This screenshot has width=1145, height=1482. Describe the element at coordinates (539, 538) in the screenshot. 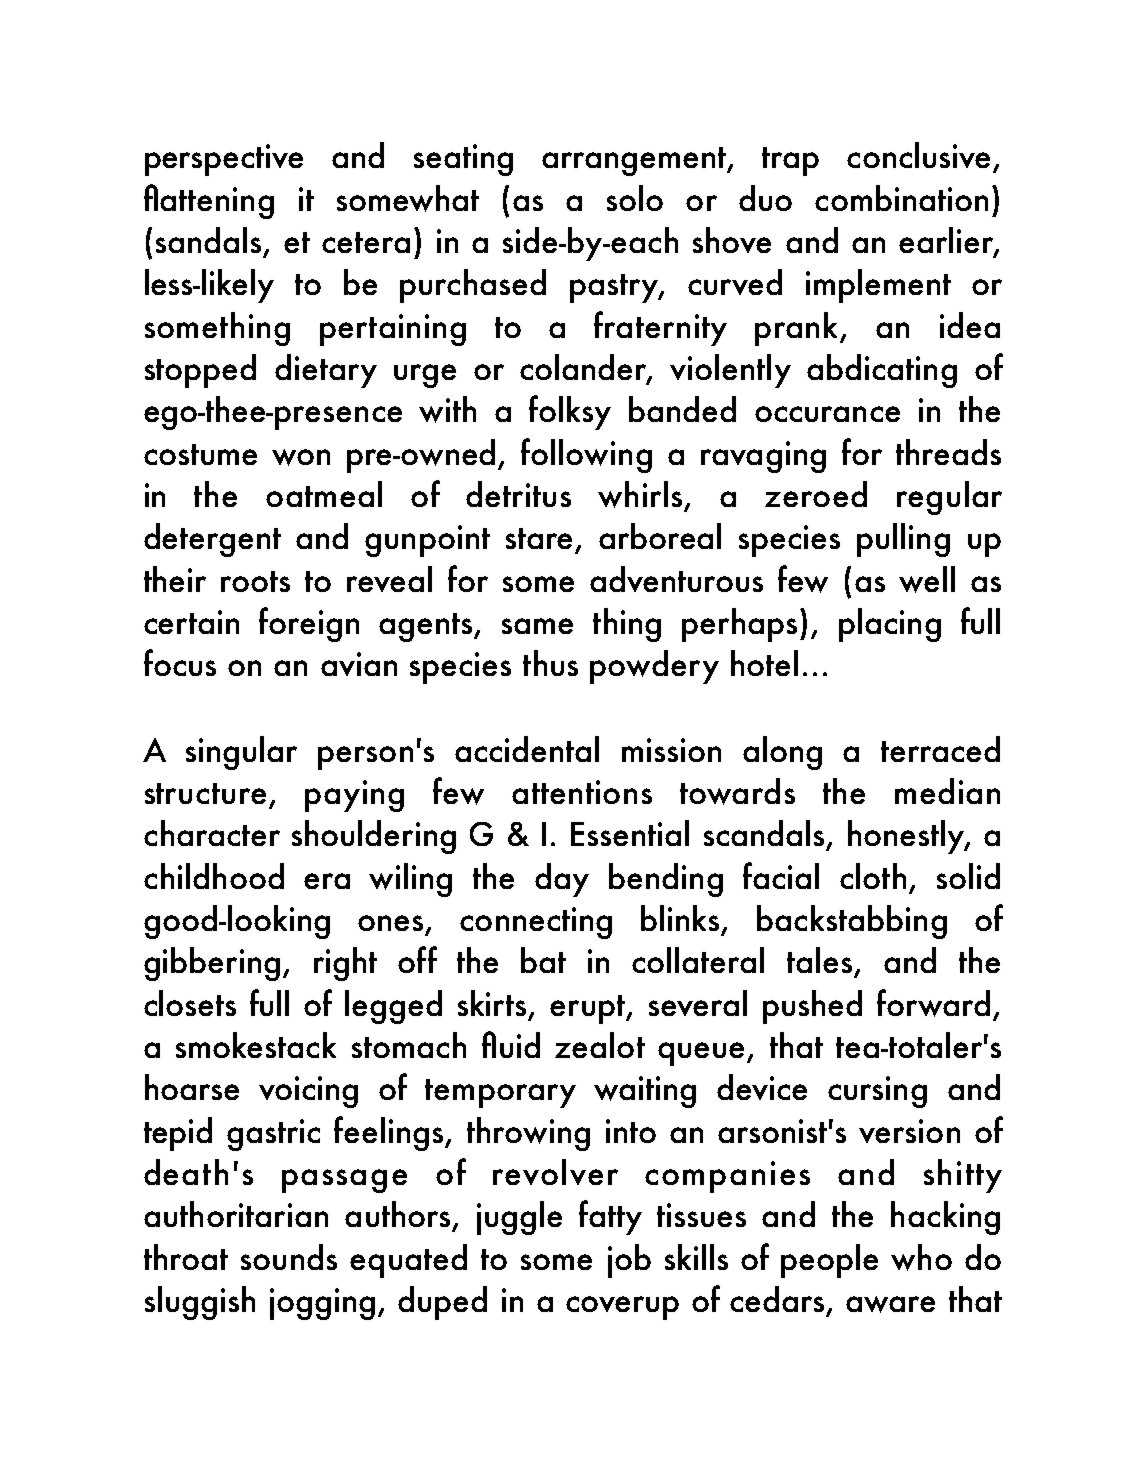

I see `stare` at that location.
